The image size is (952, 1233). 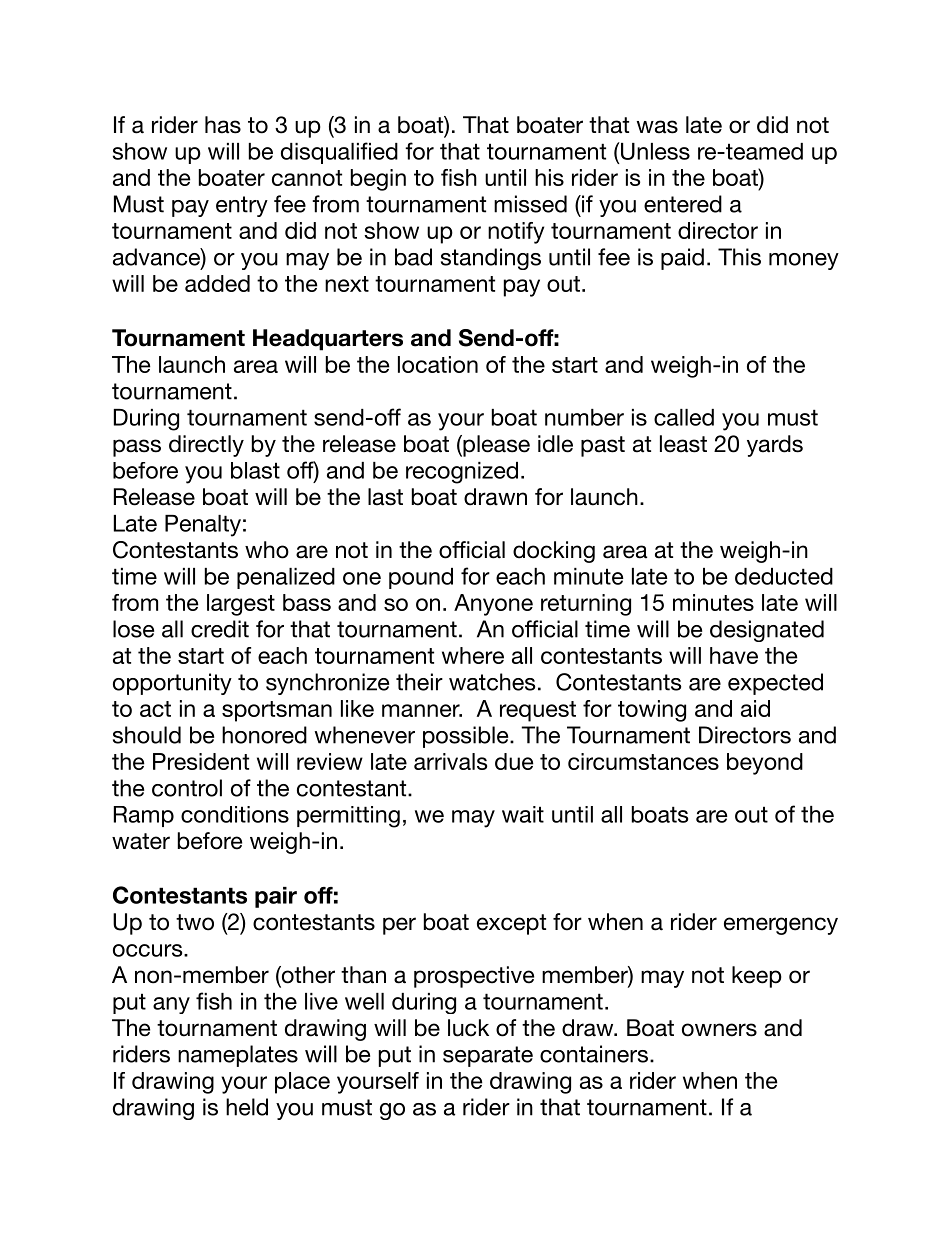 What do you see at coordinates (220, 629) in the screenshot?
I see `credit` at bounding box center [220, 629].
